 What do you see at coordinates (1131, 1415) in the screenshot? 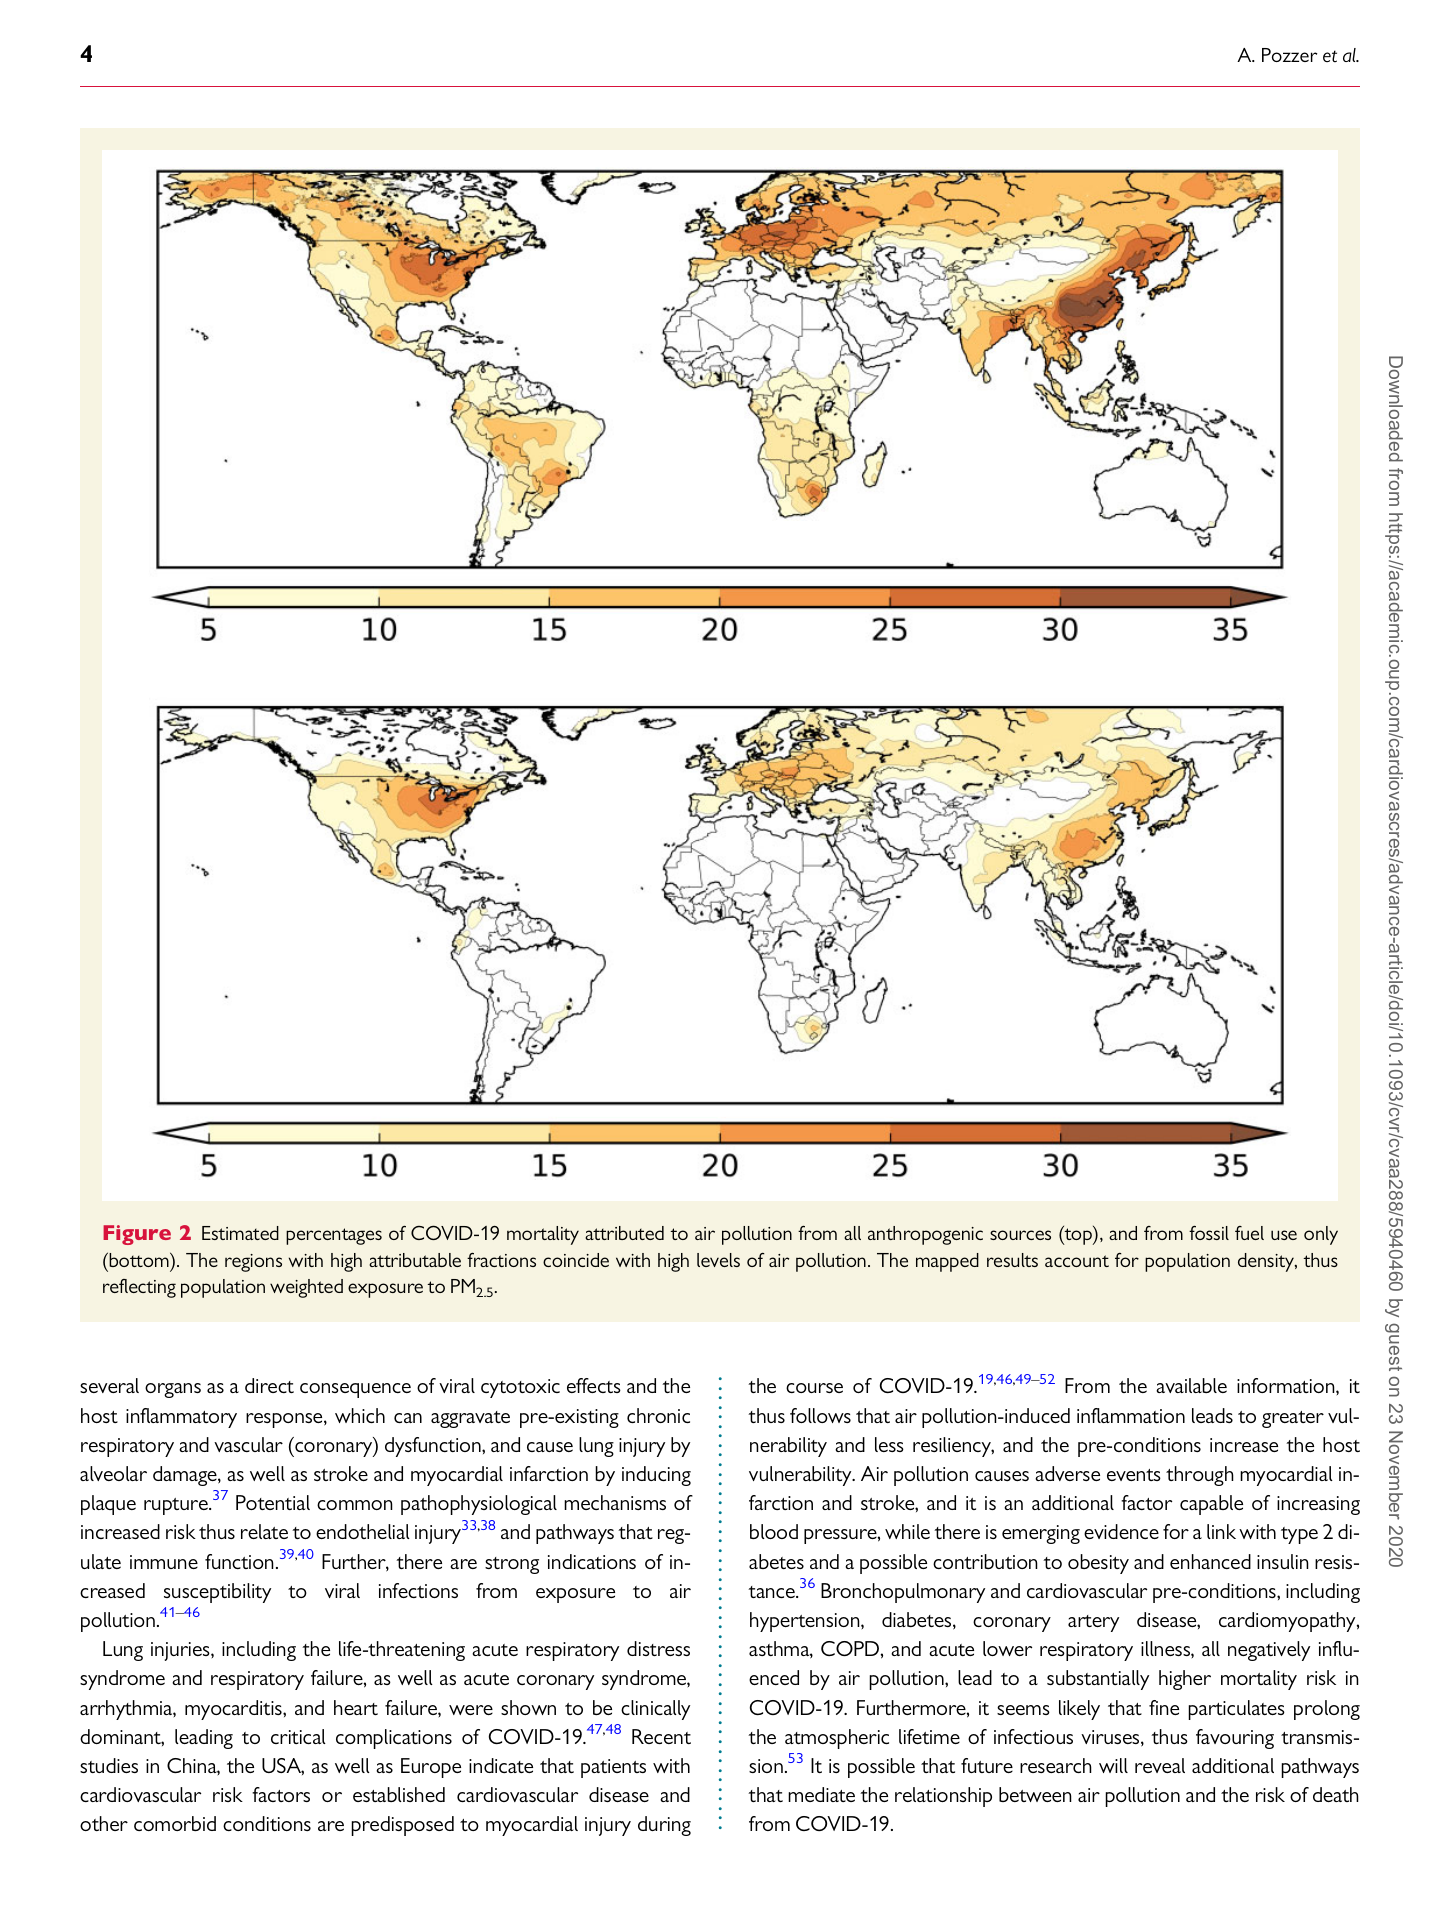
I see `inflammation` at bounding box center [1131, 1415].
